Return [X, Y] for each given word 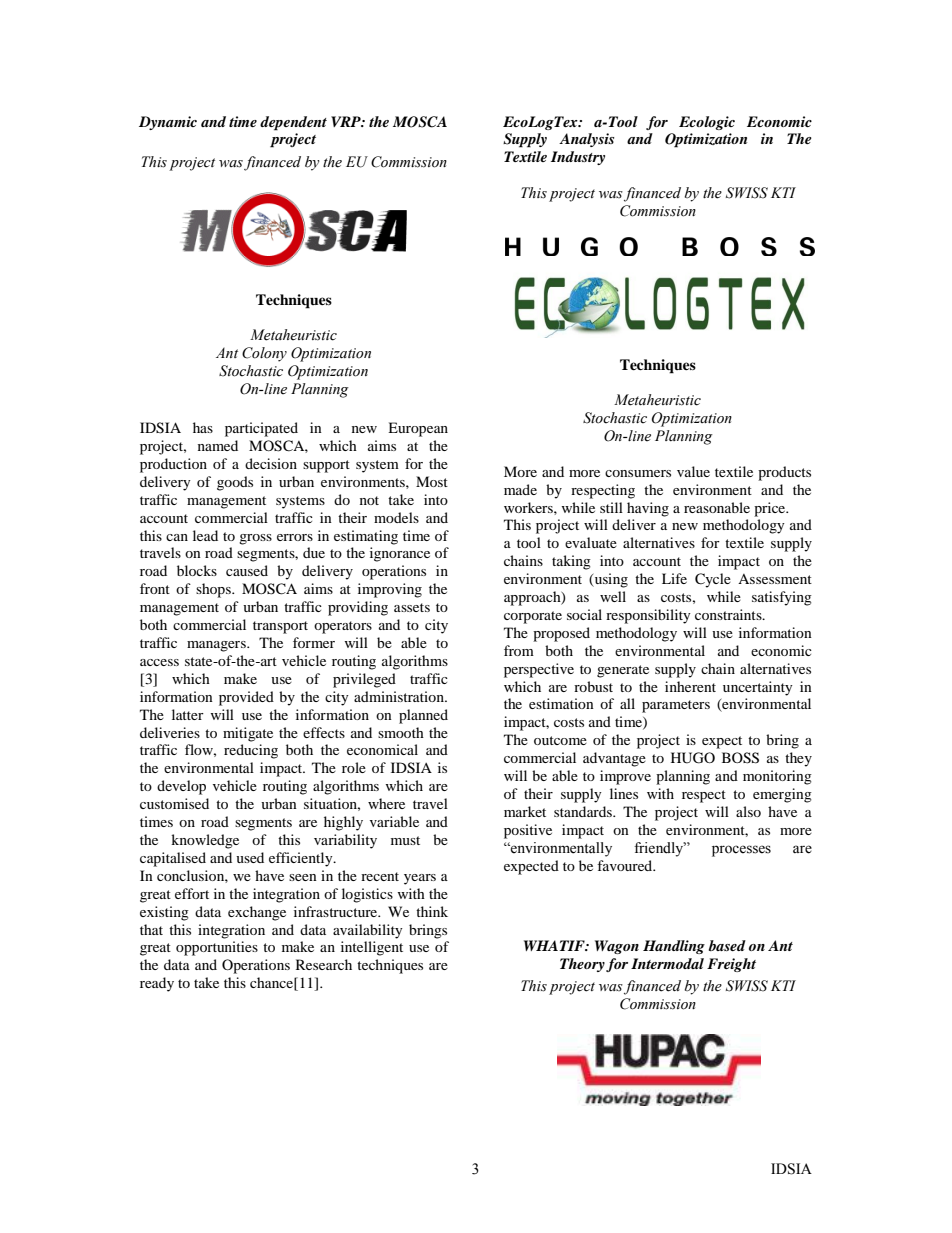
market [525, 811]
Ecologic [707, 123]
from [519, 650]
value [693, 471]
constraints [729, 614]
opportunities [217, 948]
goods [235, 483]
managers [217, 646]
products [784, 473]
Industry [578, 158]
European [418, 429]
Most [432, 481]
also [748, 811]
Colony [264, 354]
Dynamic [168, 123]
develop [181, 787]
